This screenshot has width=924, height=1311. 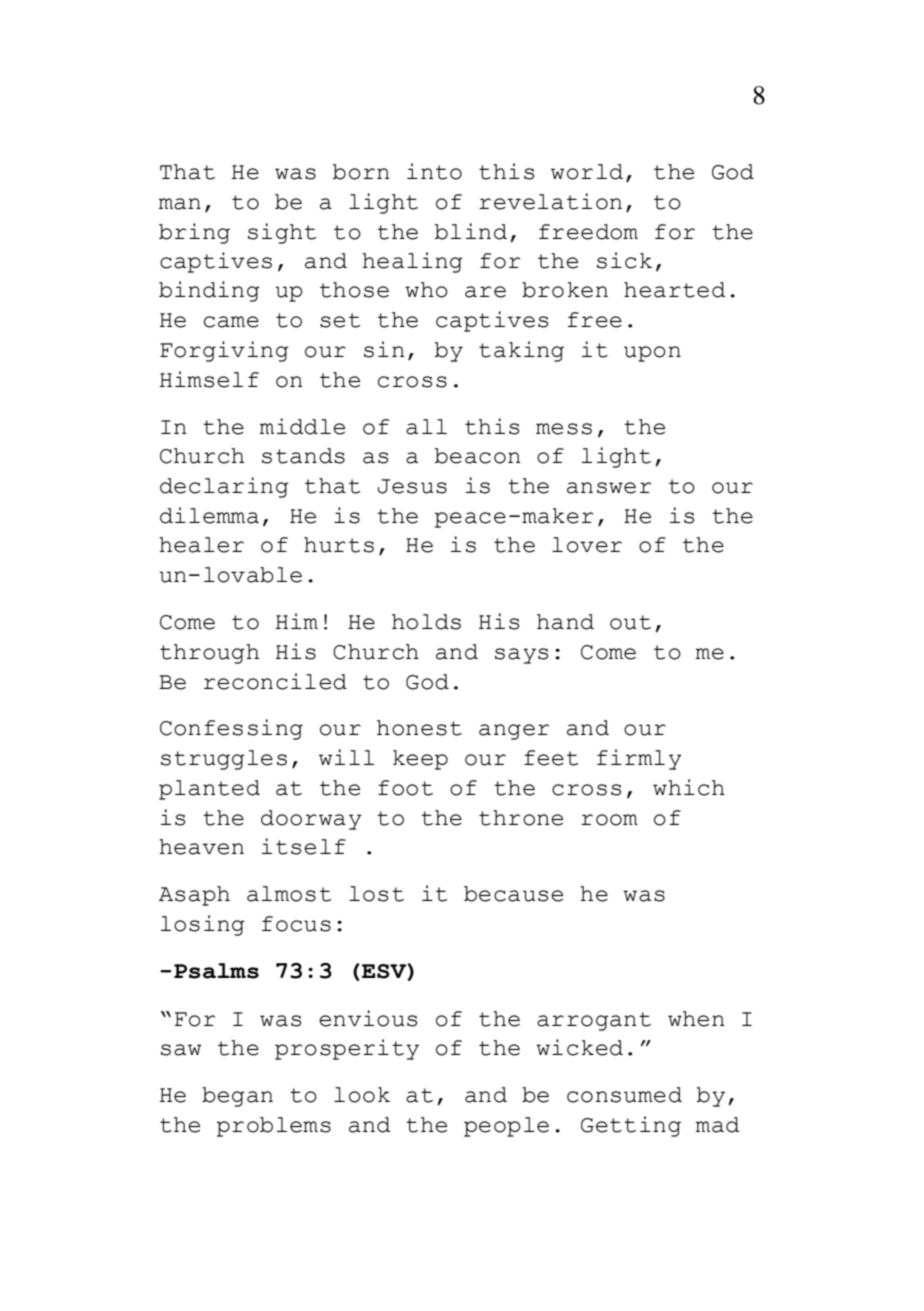 I want to click on out, so click(x=630, y=622).
